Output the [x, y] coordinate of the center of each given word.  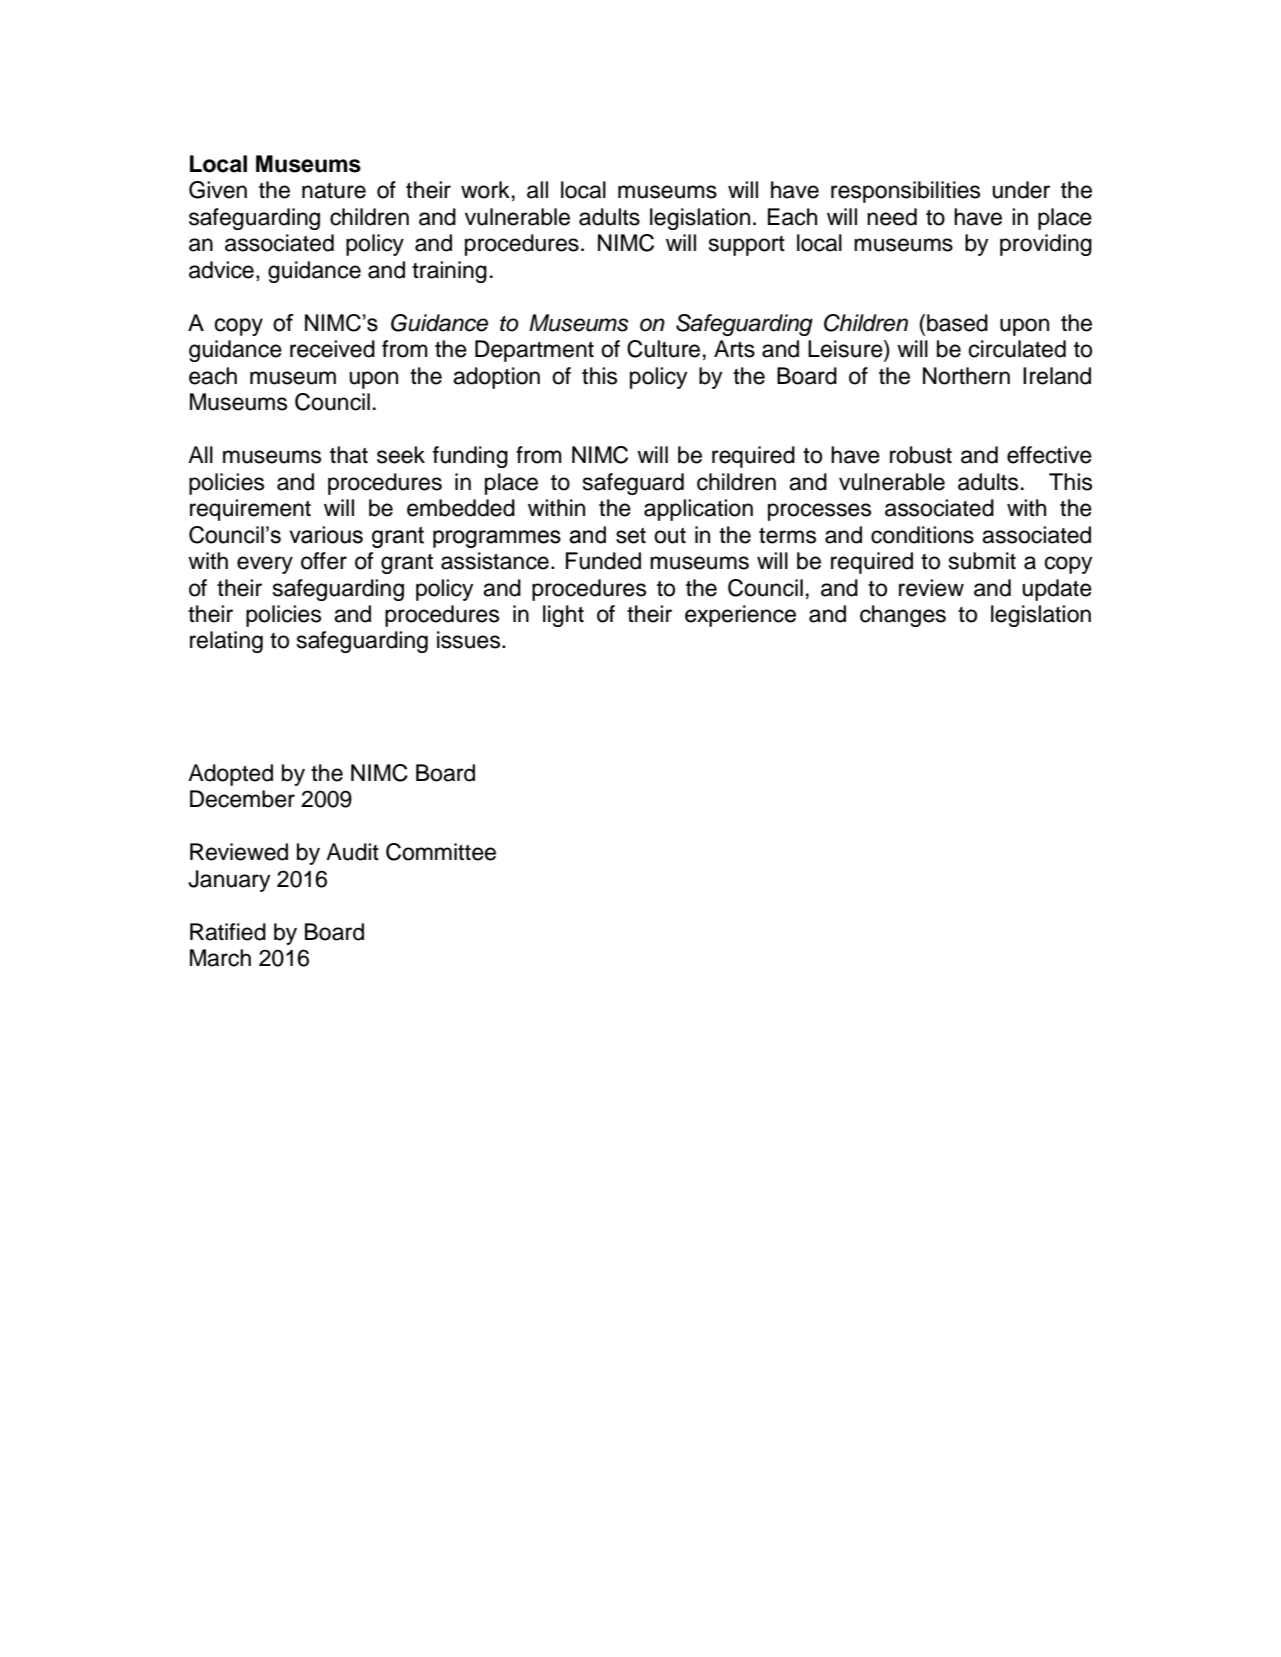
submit [982, 561]
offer [324, 561]
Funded [603, 561]
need [892, 217]
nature [334, 191]
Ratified [228, 932]
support [747, 246]
